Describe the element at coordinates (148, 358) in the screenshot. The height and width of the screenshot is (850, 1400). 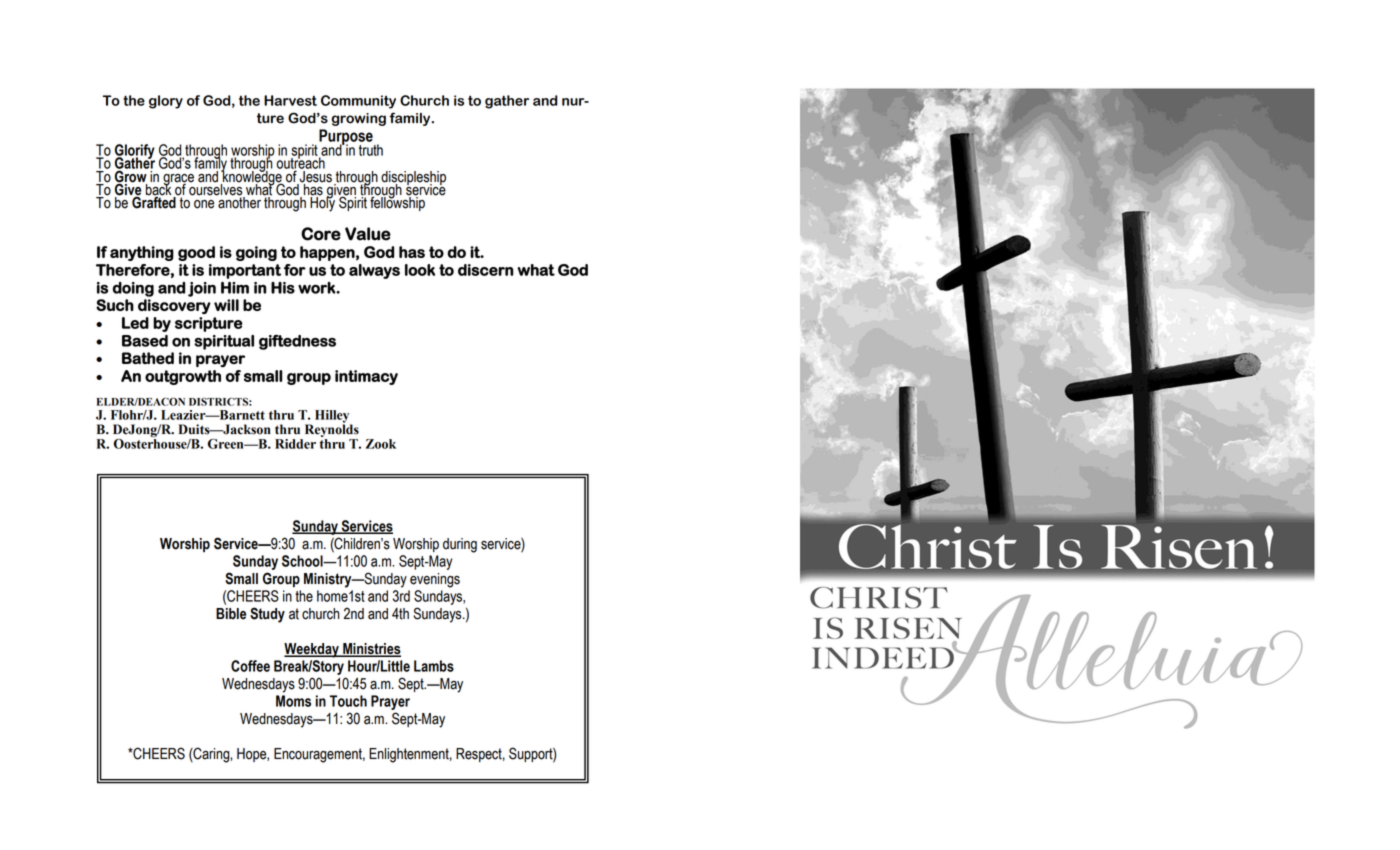
I see `Bathed` at that location.
